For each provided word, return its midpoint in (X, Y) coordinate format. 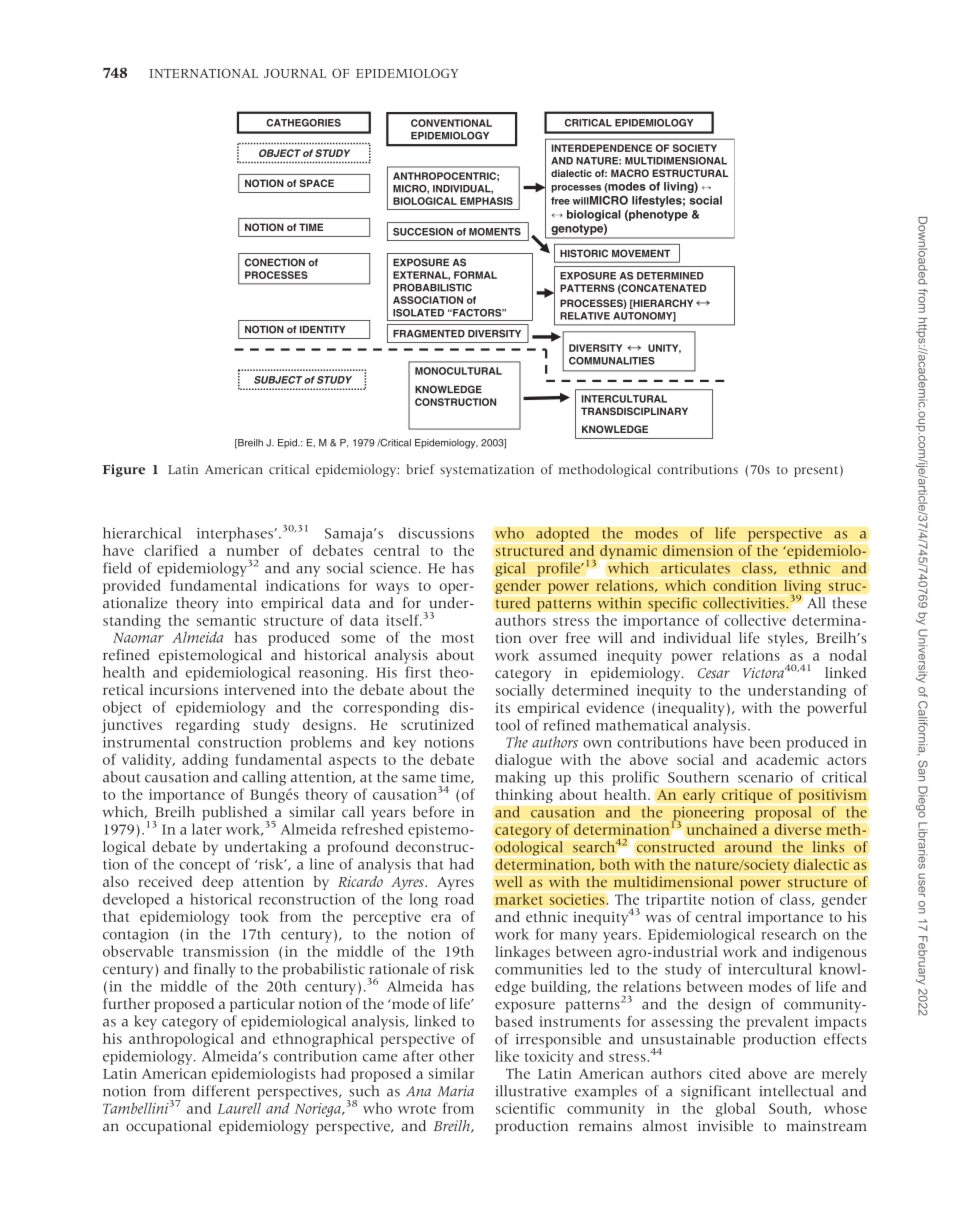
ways (392, 588)
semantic (226, 620)
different (221, 1091)
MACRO (630, 173)
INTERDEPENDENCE (601, 148)
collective (755, 620)
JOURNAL (295, 73)
